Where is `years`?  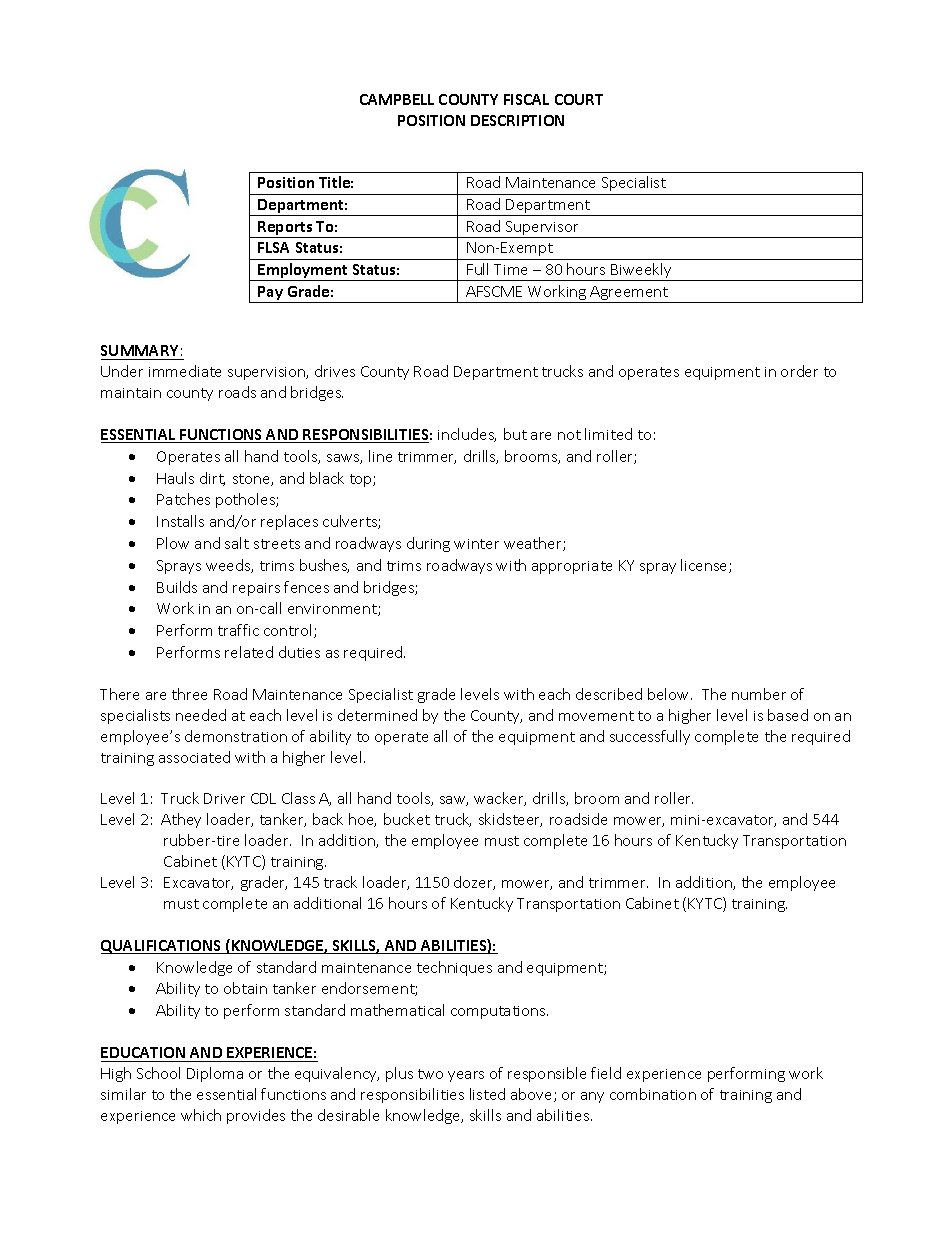
years is located at coordinates (466, 1076).
